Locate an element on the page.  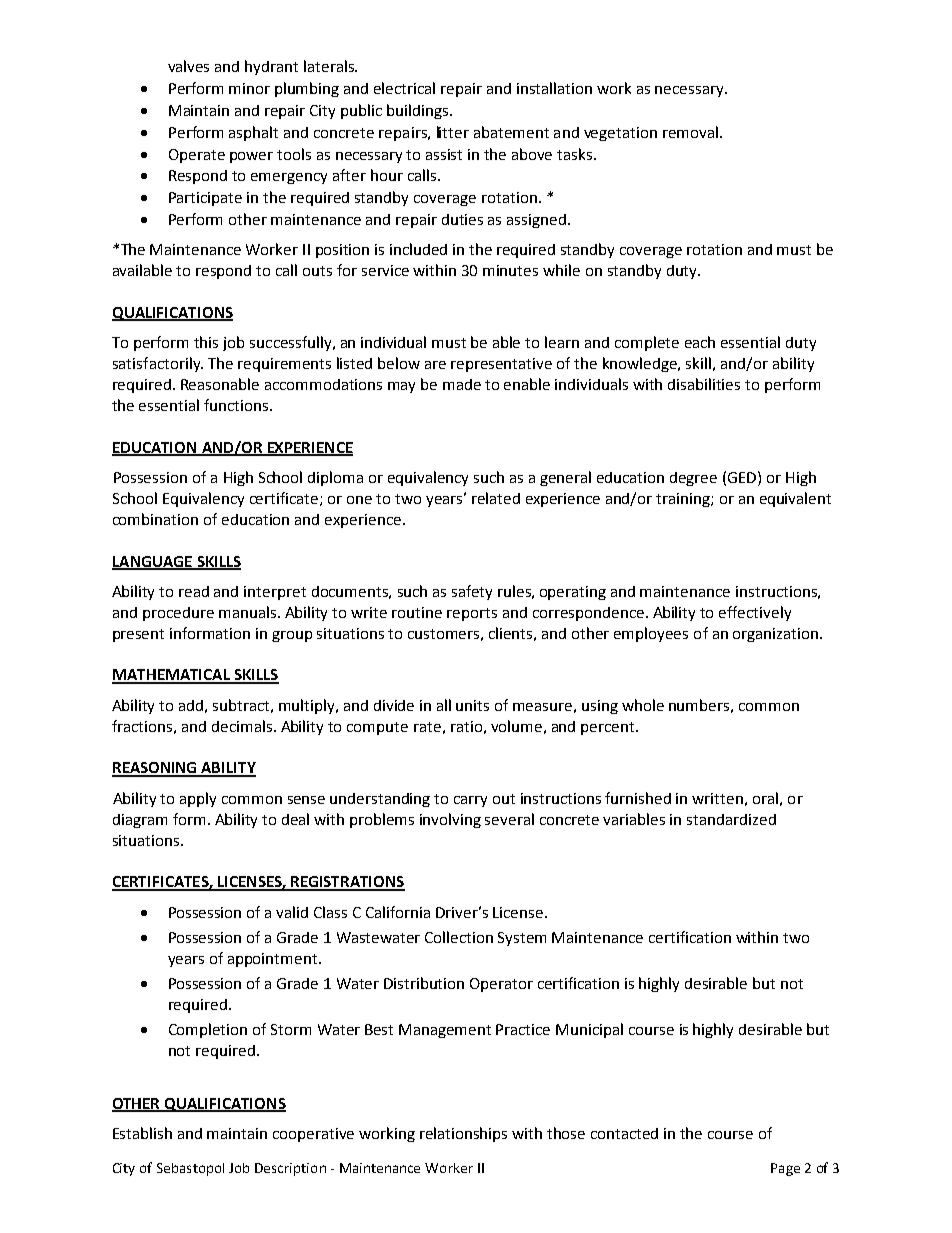
involving is located at coordinates (450, 820).
